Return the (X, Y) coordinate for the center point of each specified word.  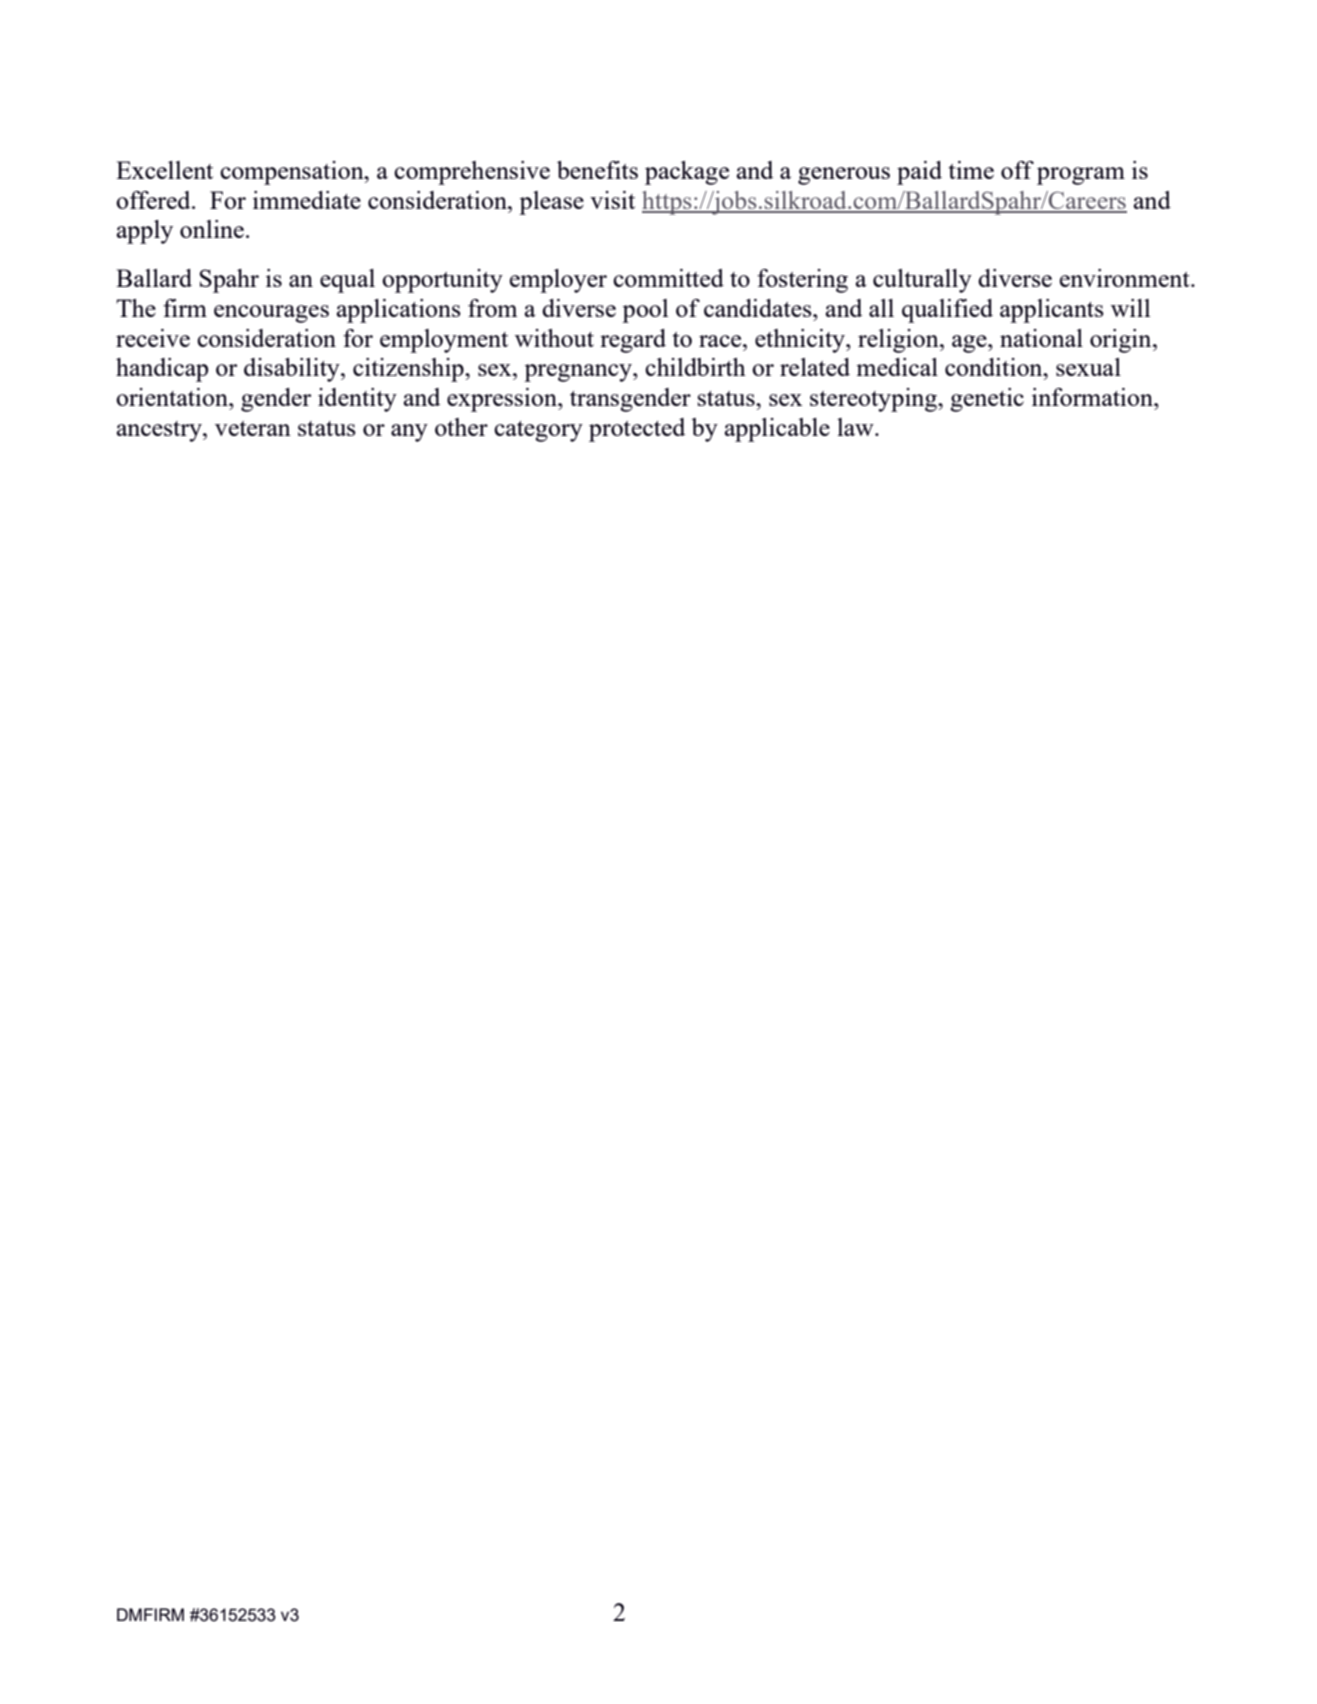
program (1081, 176)
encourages (271, 314)
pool (645, 311)
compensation (293, 173)
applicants (1052, 311)
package (687, 173)
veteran (253, 428)
